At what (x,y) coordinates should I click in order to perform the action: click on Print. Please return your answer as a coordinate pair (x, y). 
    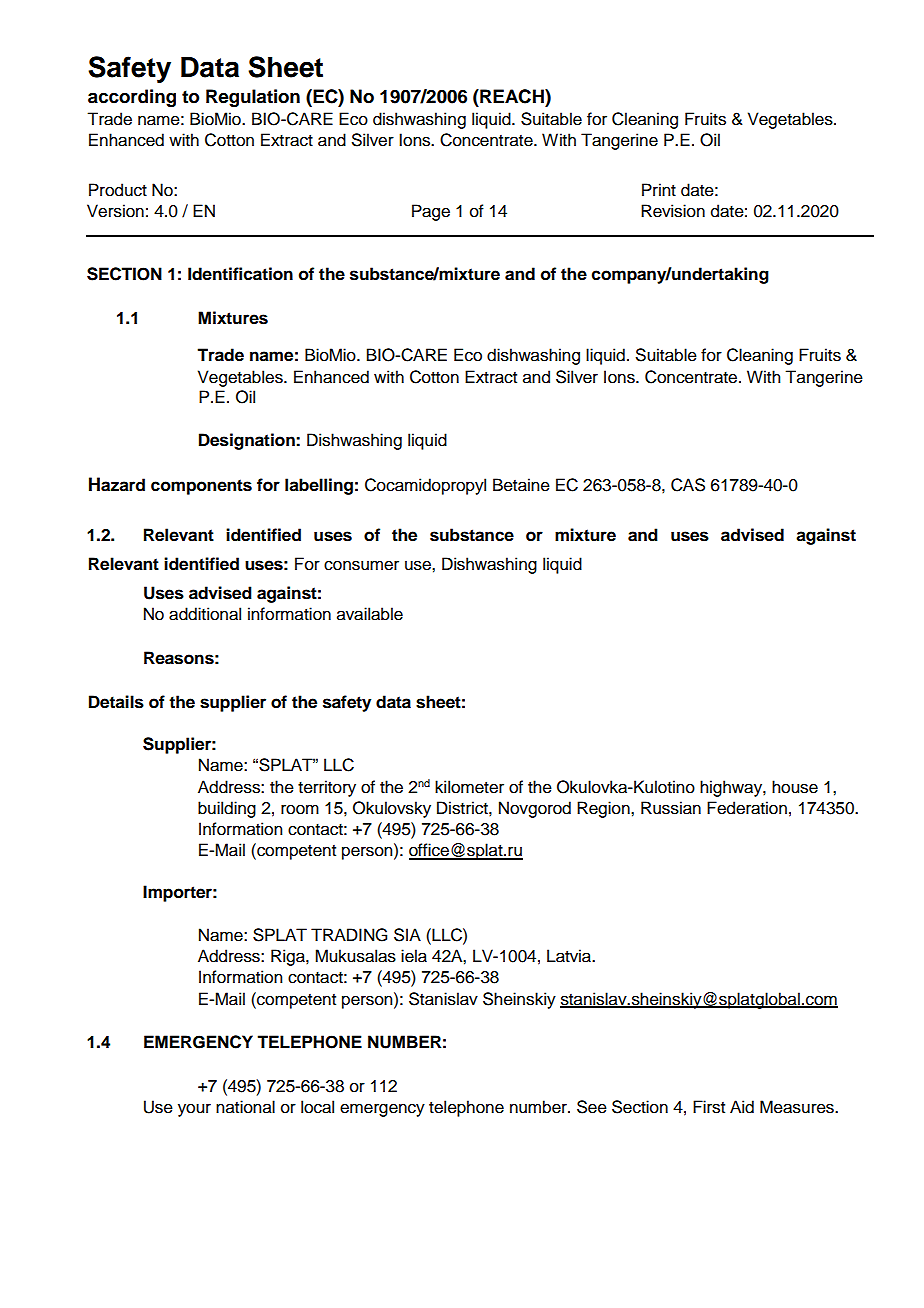
    Looking at the image, I should click on (659, 189).
